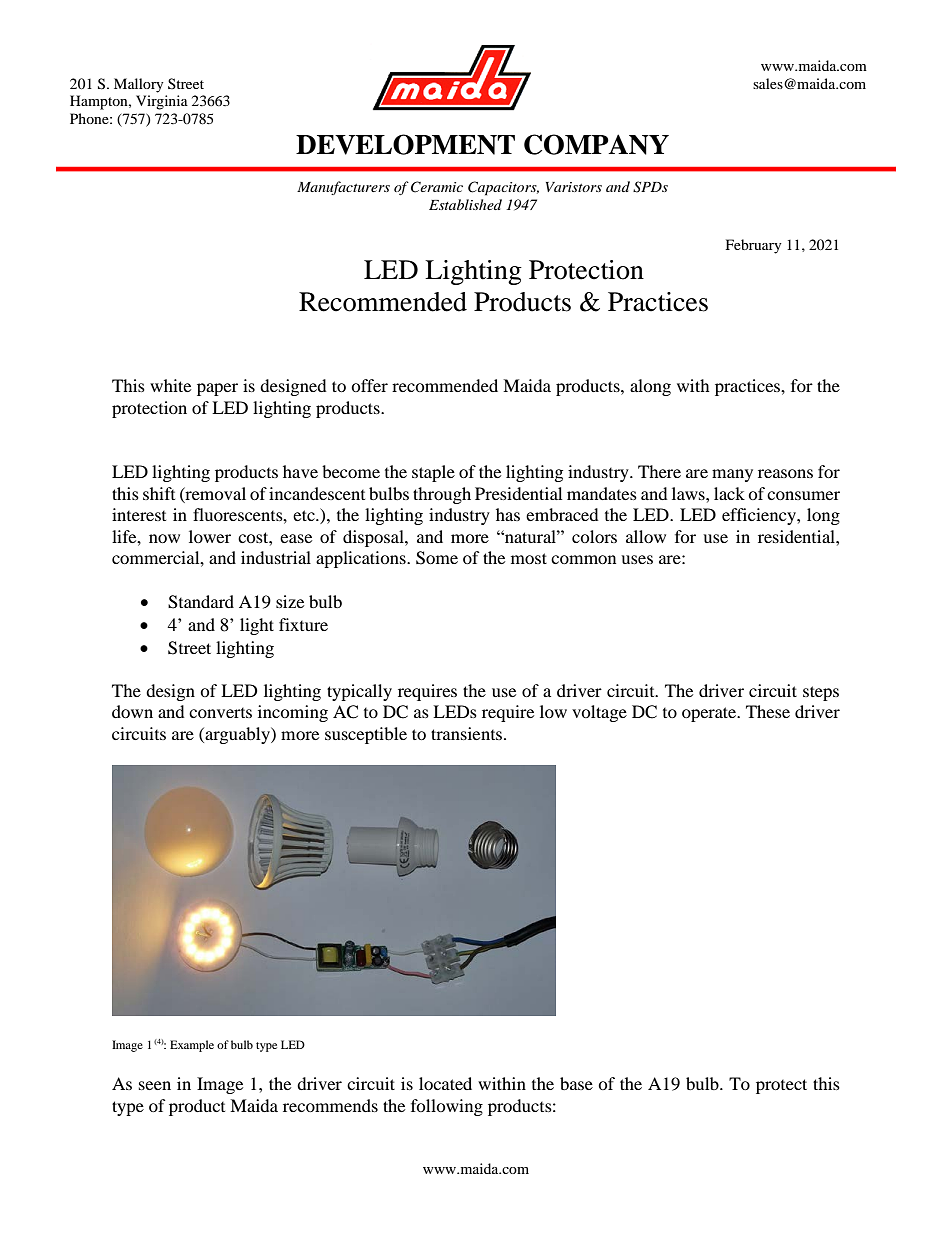 This document has height=1233, width=952. I want to click on operate, so click(710, 714).
